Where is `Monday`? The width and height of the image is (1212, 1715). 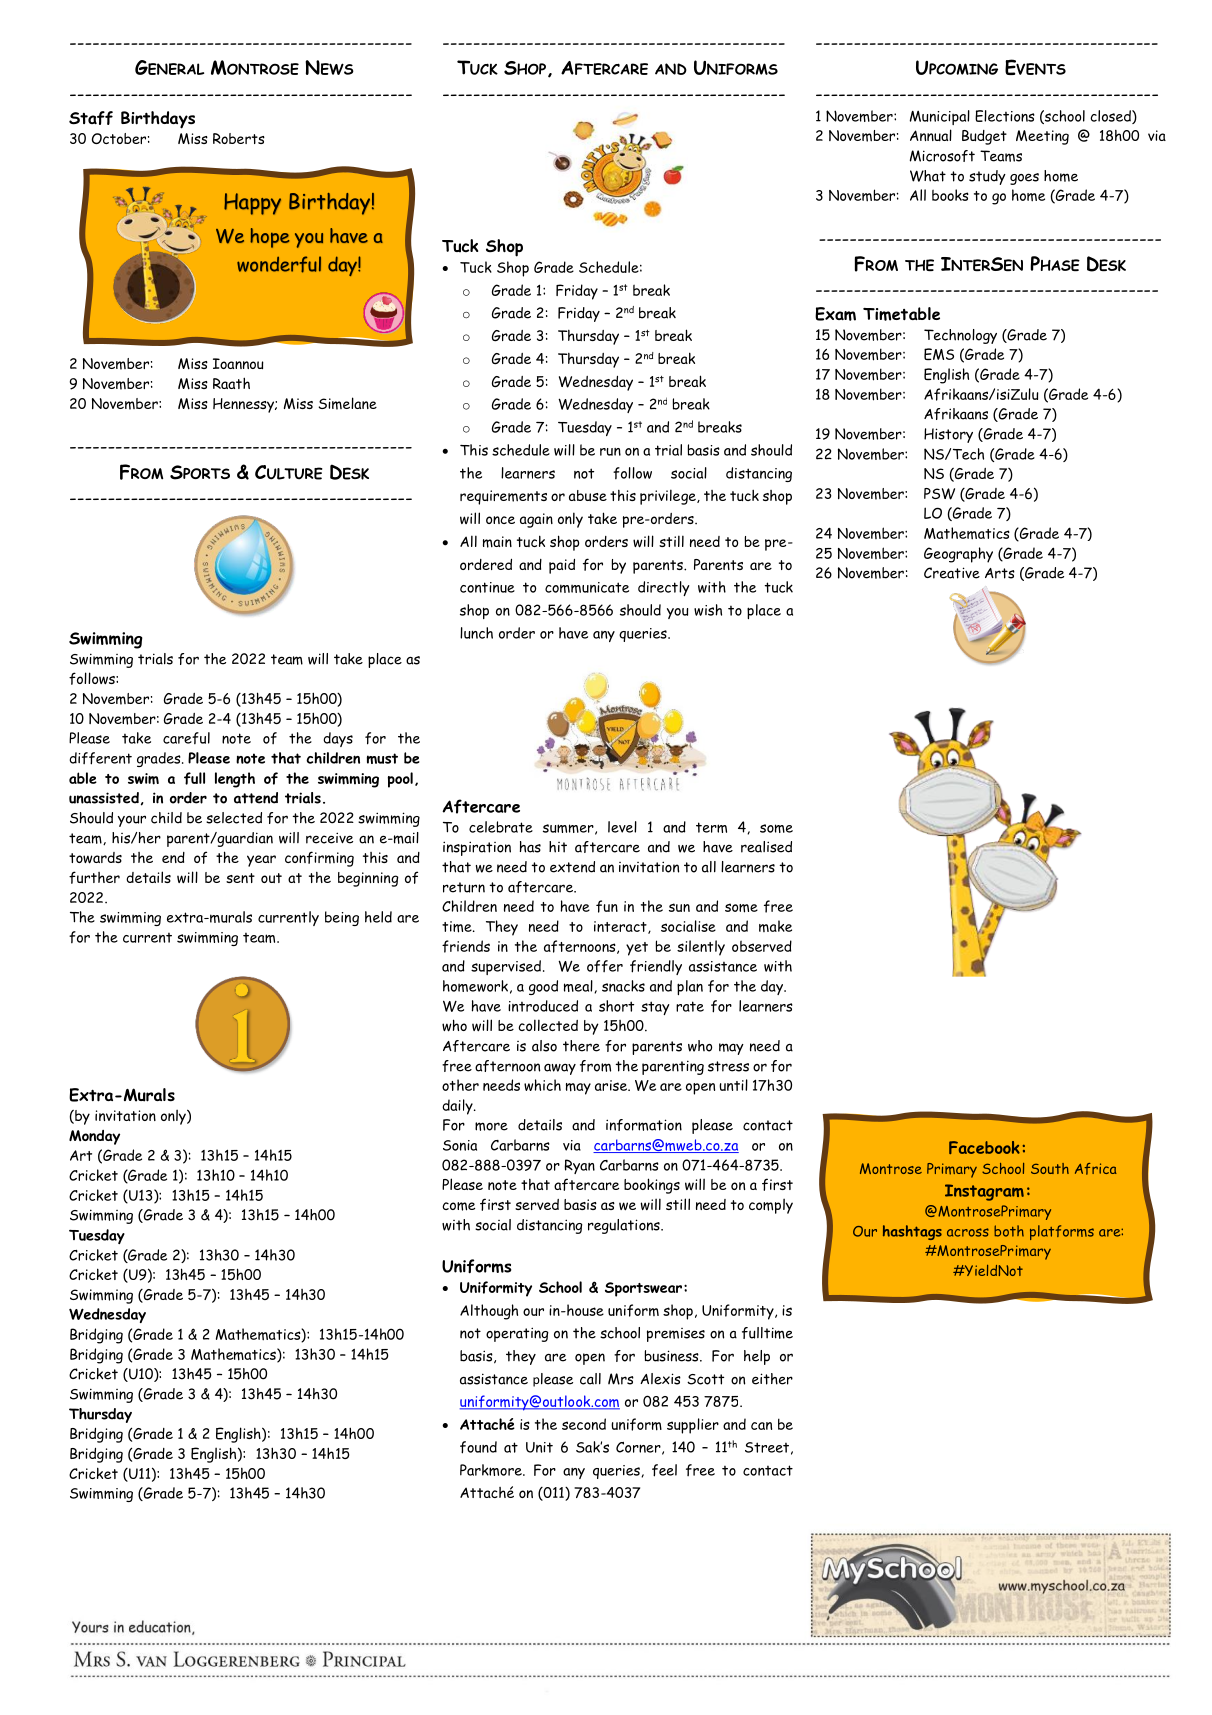
Monday is located at coordinates (94, 1137).
